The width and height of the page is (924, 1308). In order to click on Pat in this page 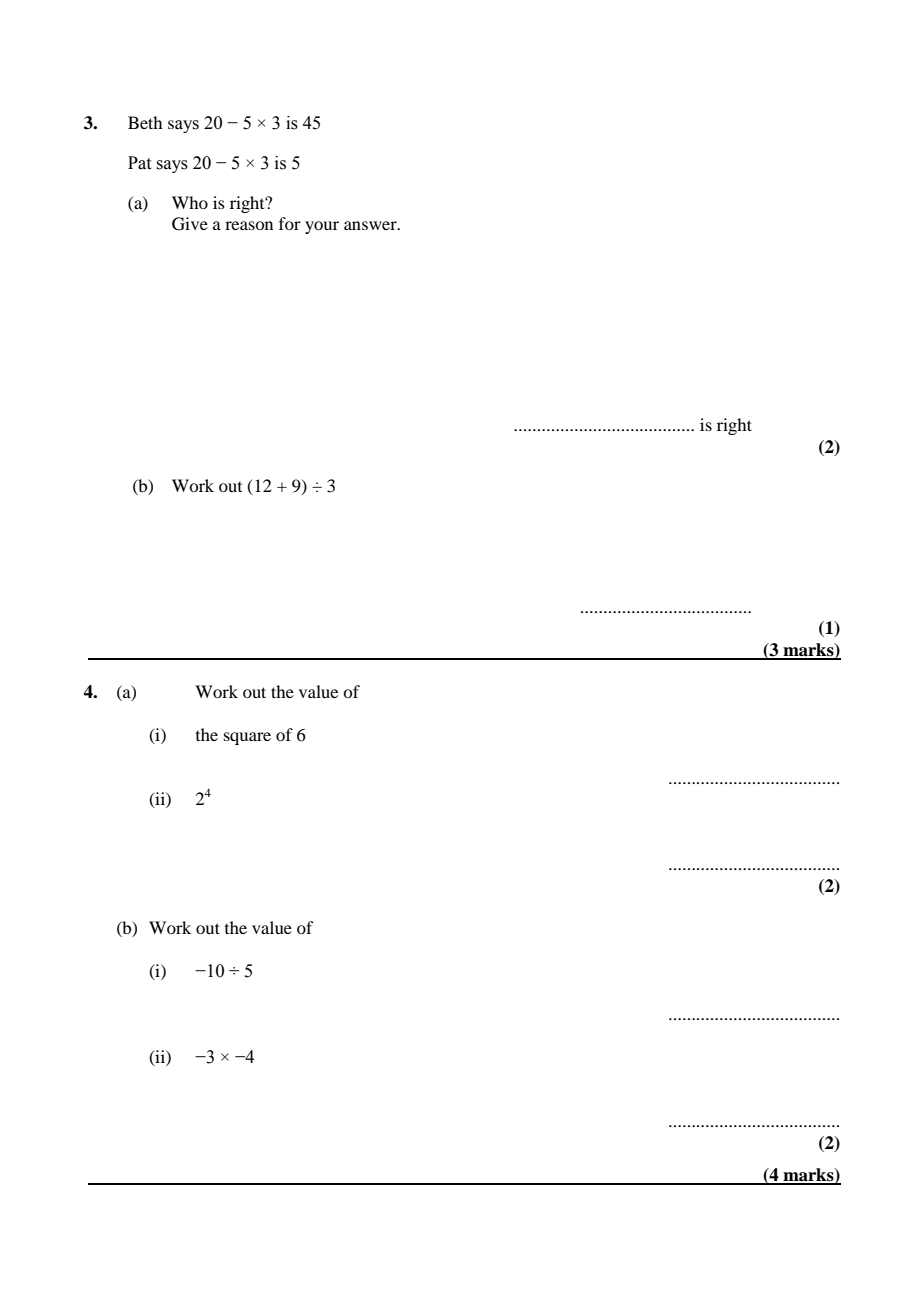, I will do `click(139, 163)`.
